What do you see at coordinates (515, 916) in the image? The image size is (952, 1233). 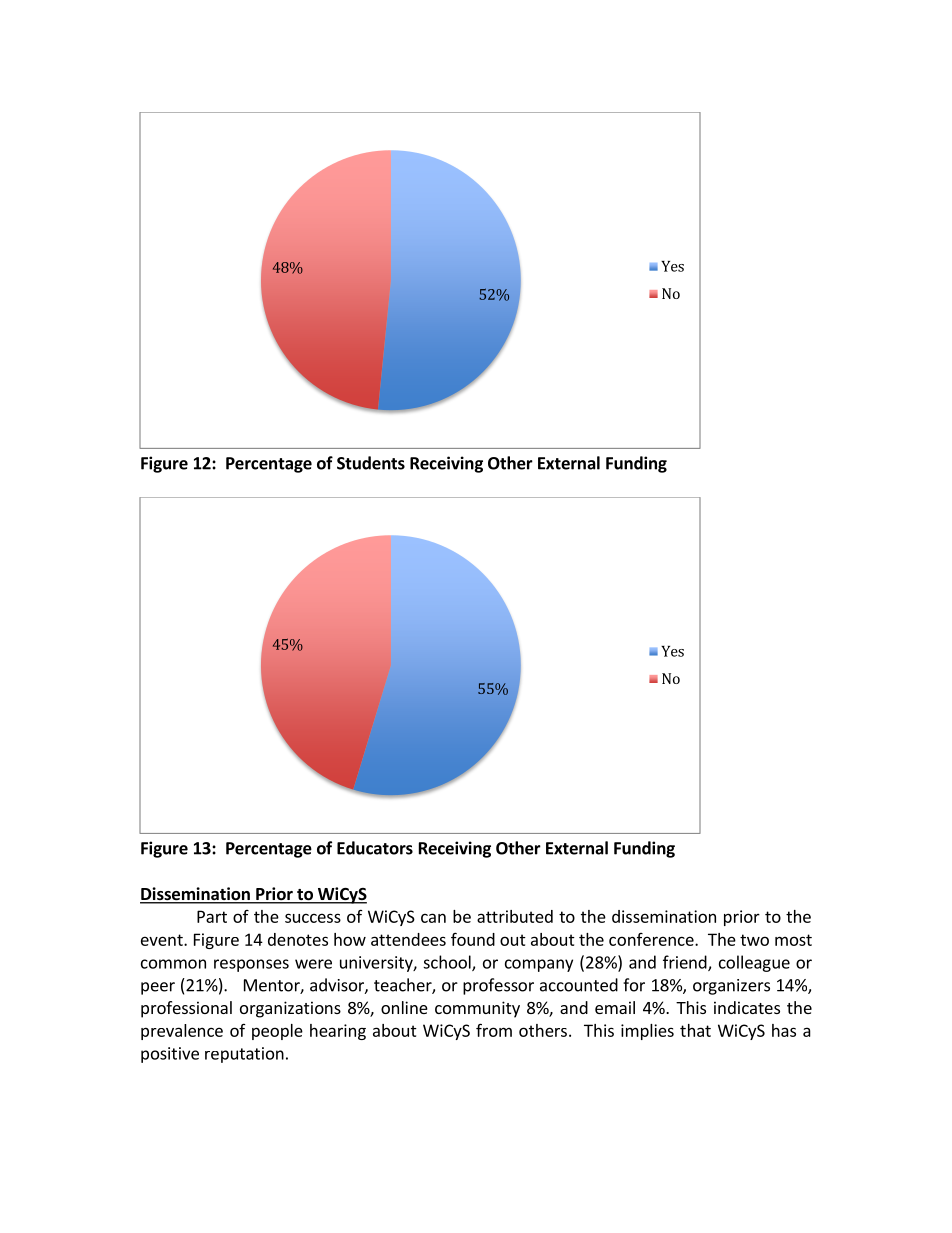 I see `attributed` at bounding box center [515, 916].
